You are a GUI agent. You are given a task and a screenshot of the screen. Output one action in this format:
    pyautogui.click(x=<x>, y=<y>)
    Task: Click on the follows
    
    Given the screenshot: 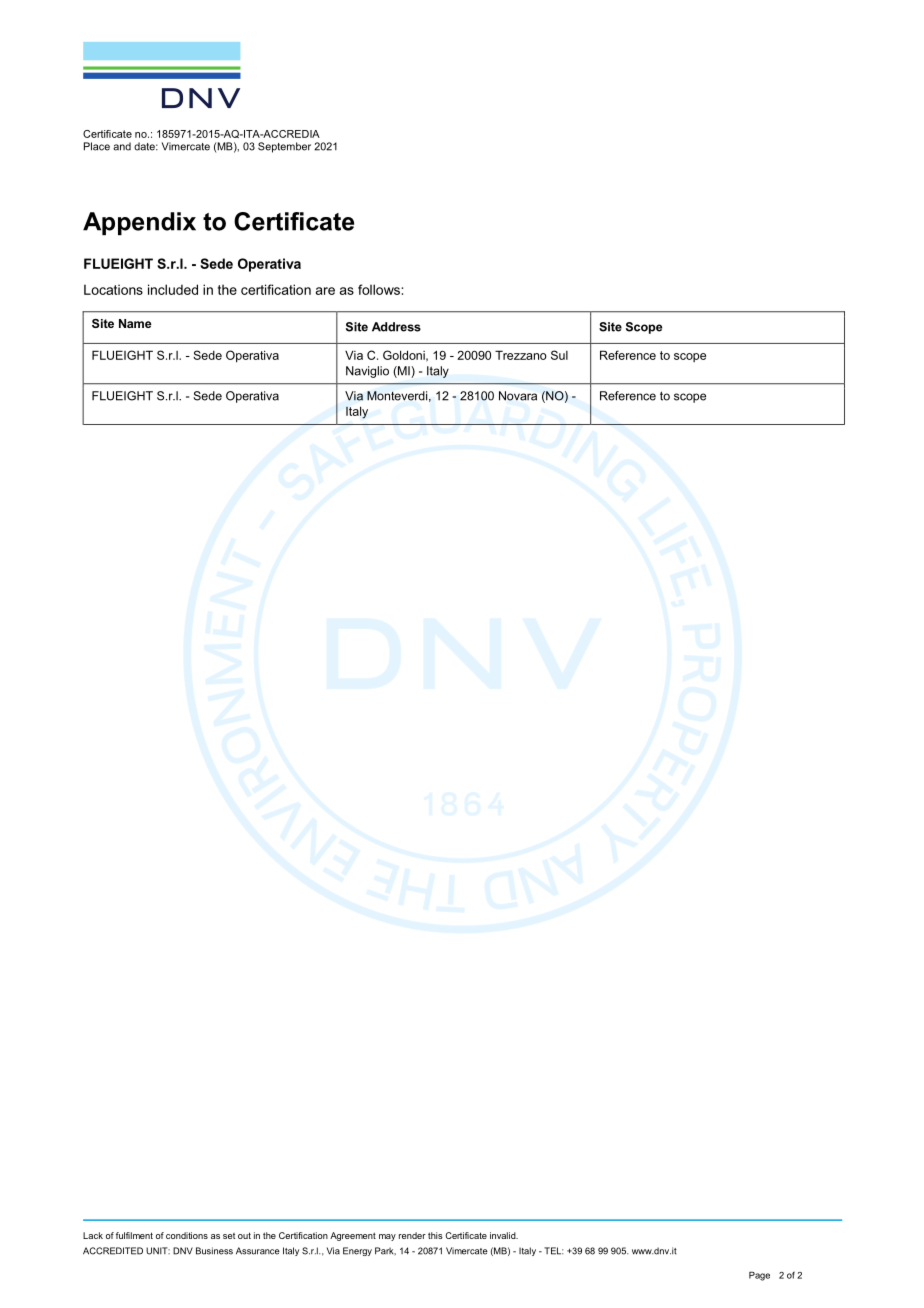 What is the action you would take?
    pyautogui.click(x=380, y=289)
